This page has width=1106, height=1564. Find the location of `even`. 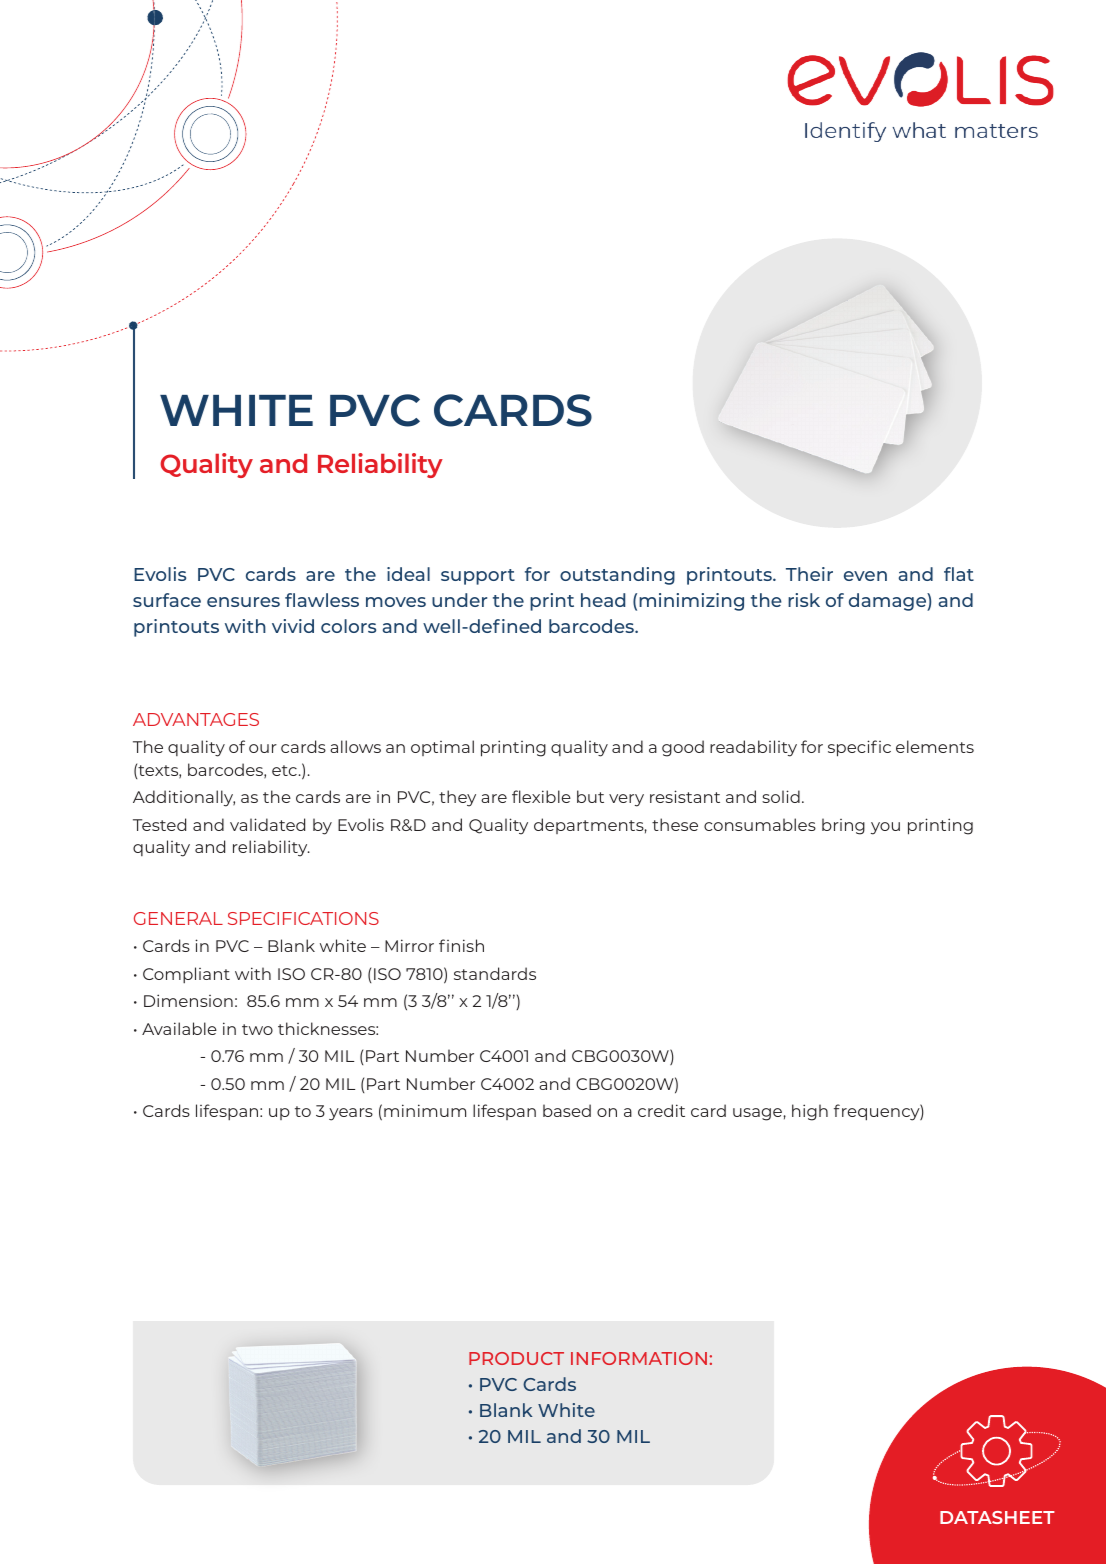

even is located at coordinates (865, 576).
